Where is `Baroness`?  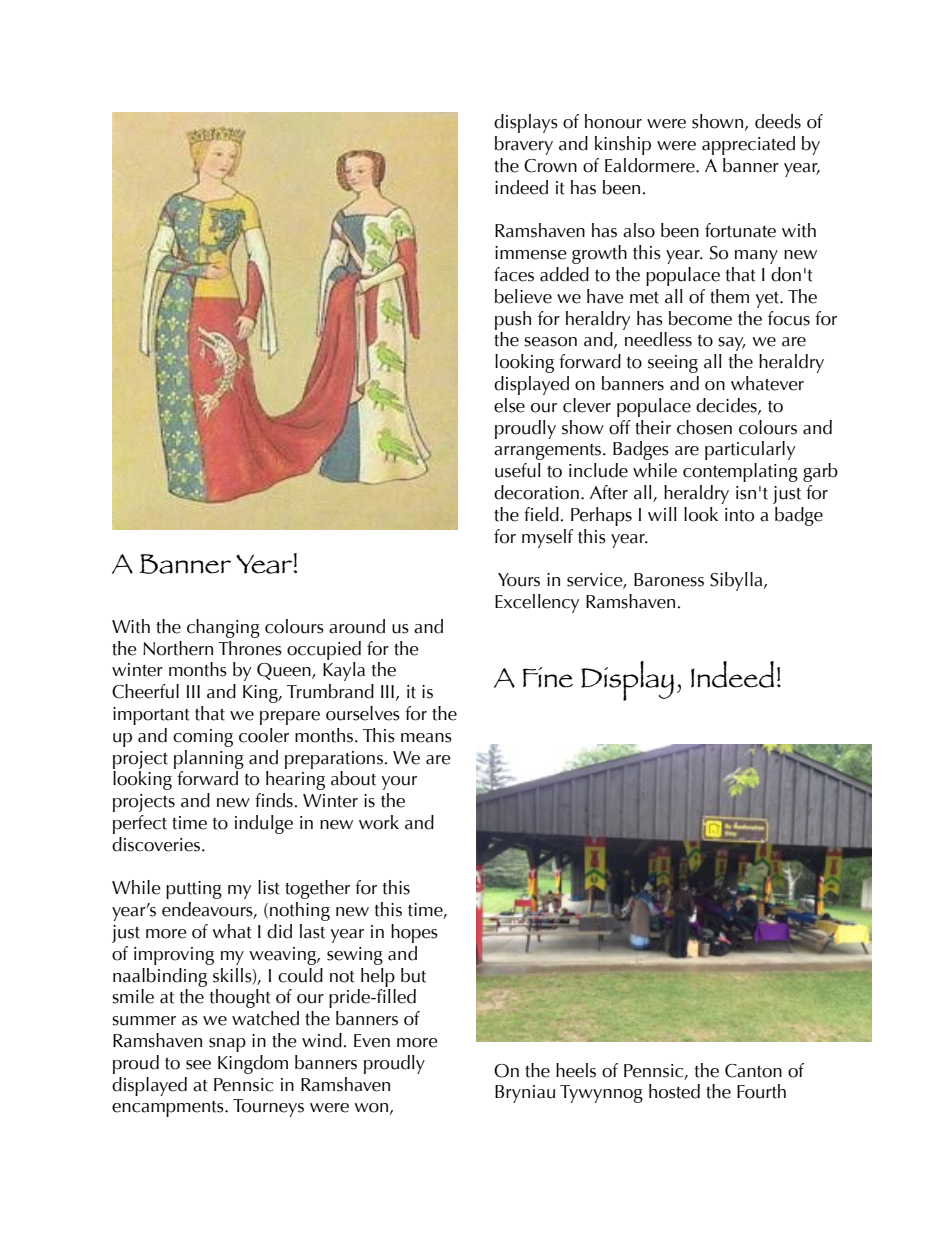 Baroness is located at coordinates (669, 580).
